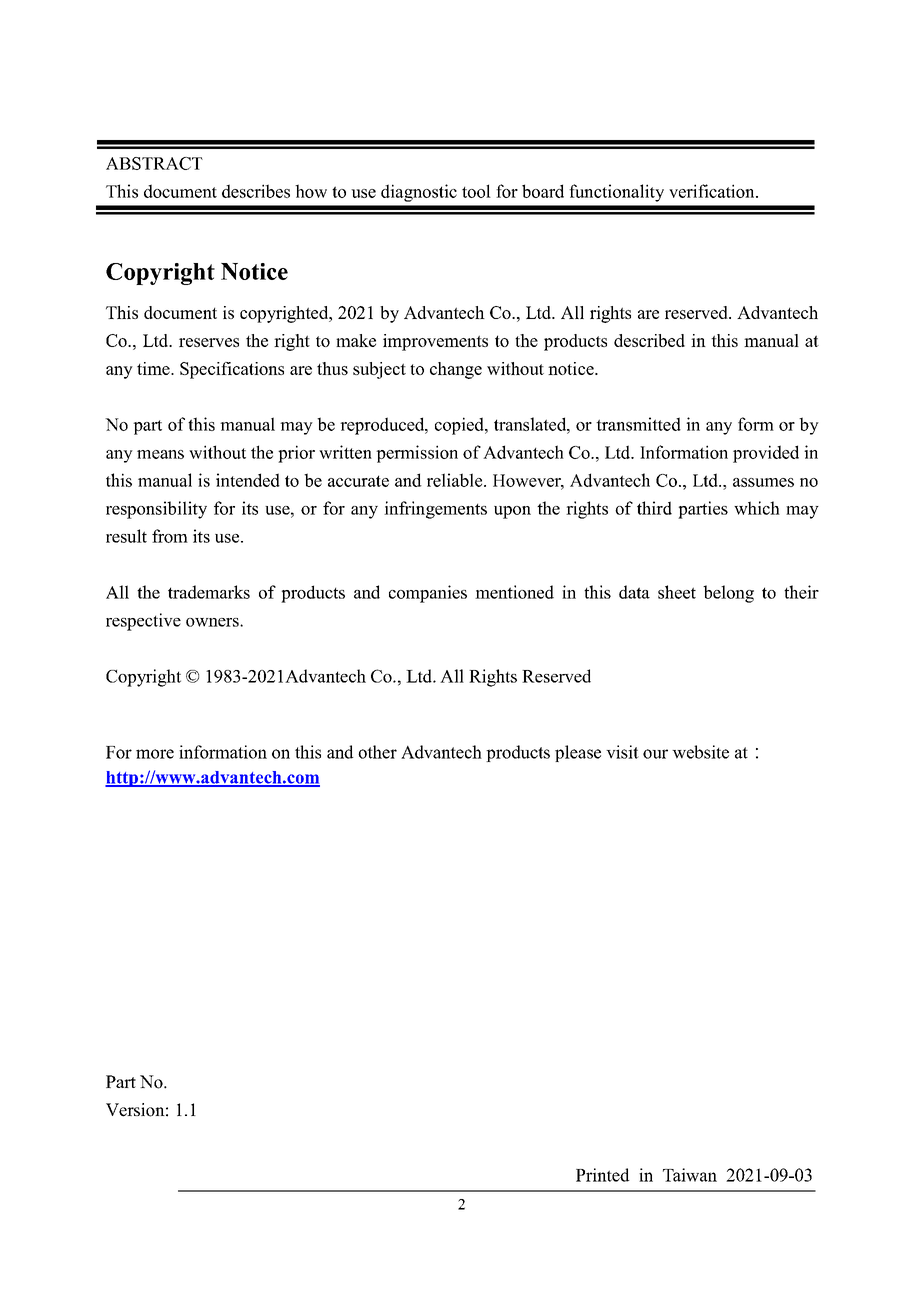  Describe the element at coordinates (377, 752) in the page. I see `other` at that location.
